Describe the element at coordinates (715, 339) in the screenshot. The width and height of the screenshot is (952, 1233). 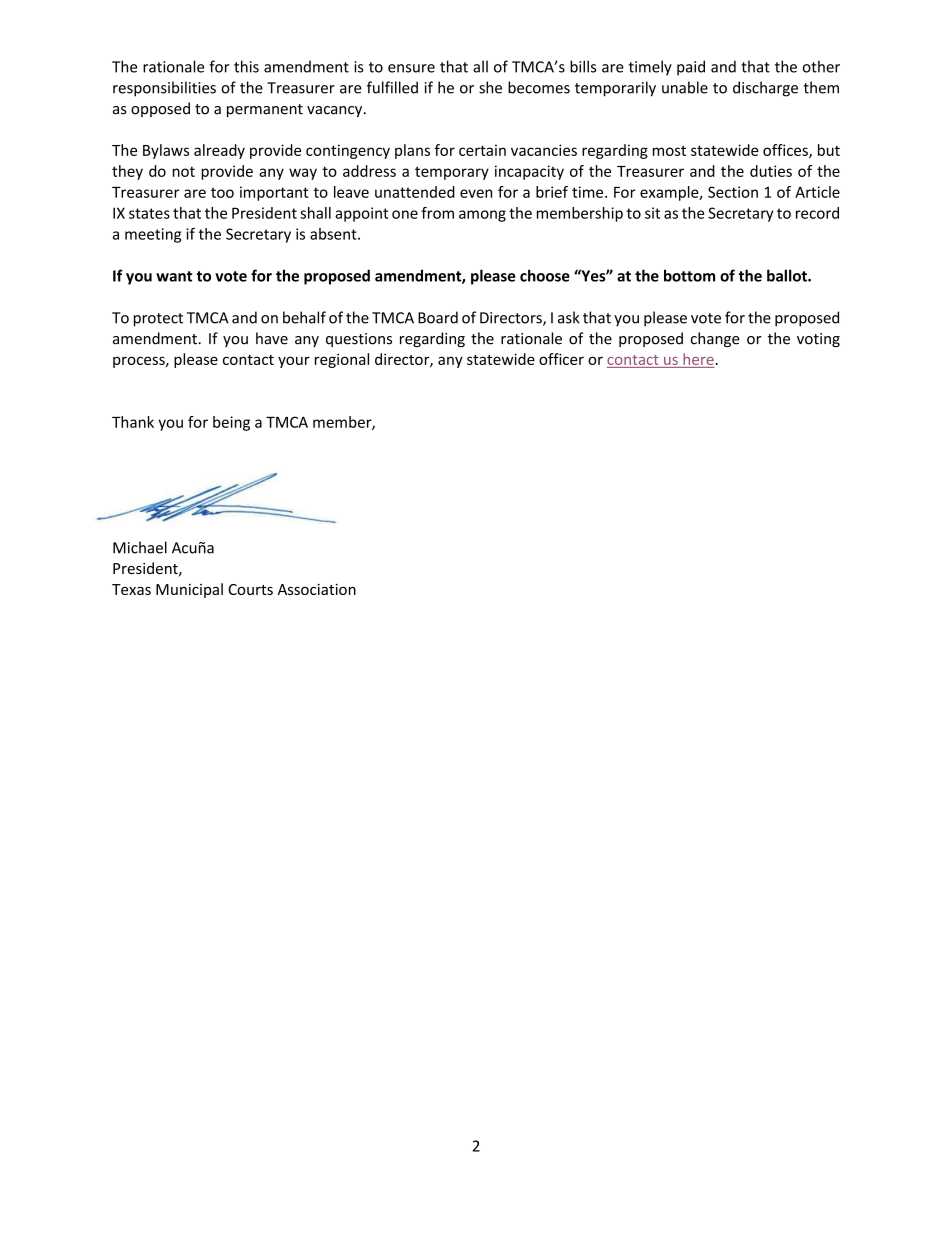
I see `change` at that location.
